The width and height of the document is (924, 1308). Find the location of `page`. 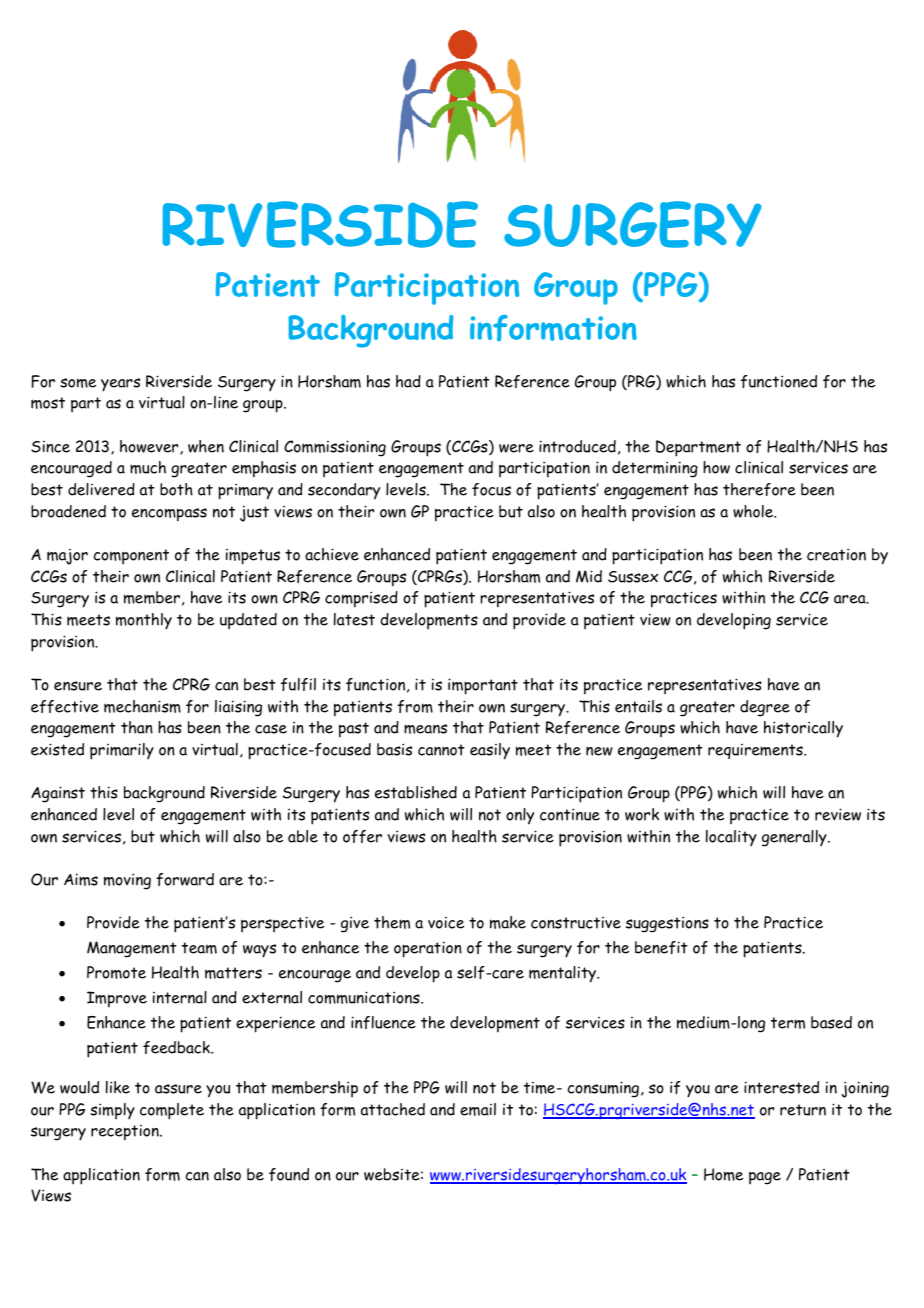

page is located at coordinates (765, 1178).
